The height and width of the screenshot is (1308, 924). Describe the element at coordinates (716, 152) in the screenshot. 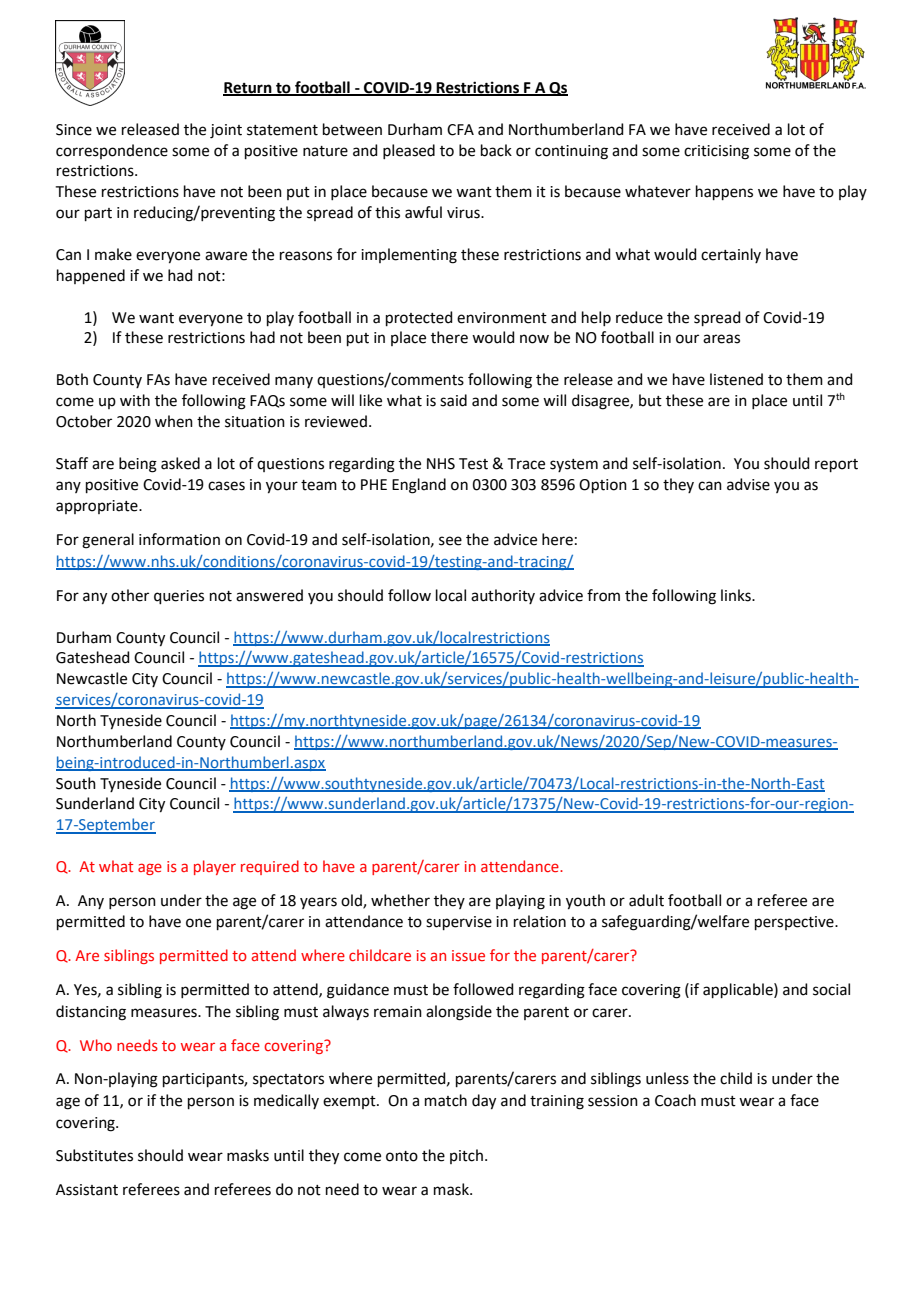

I see `criticising` at that location.
